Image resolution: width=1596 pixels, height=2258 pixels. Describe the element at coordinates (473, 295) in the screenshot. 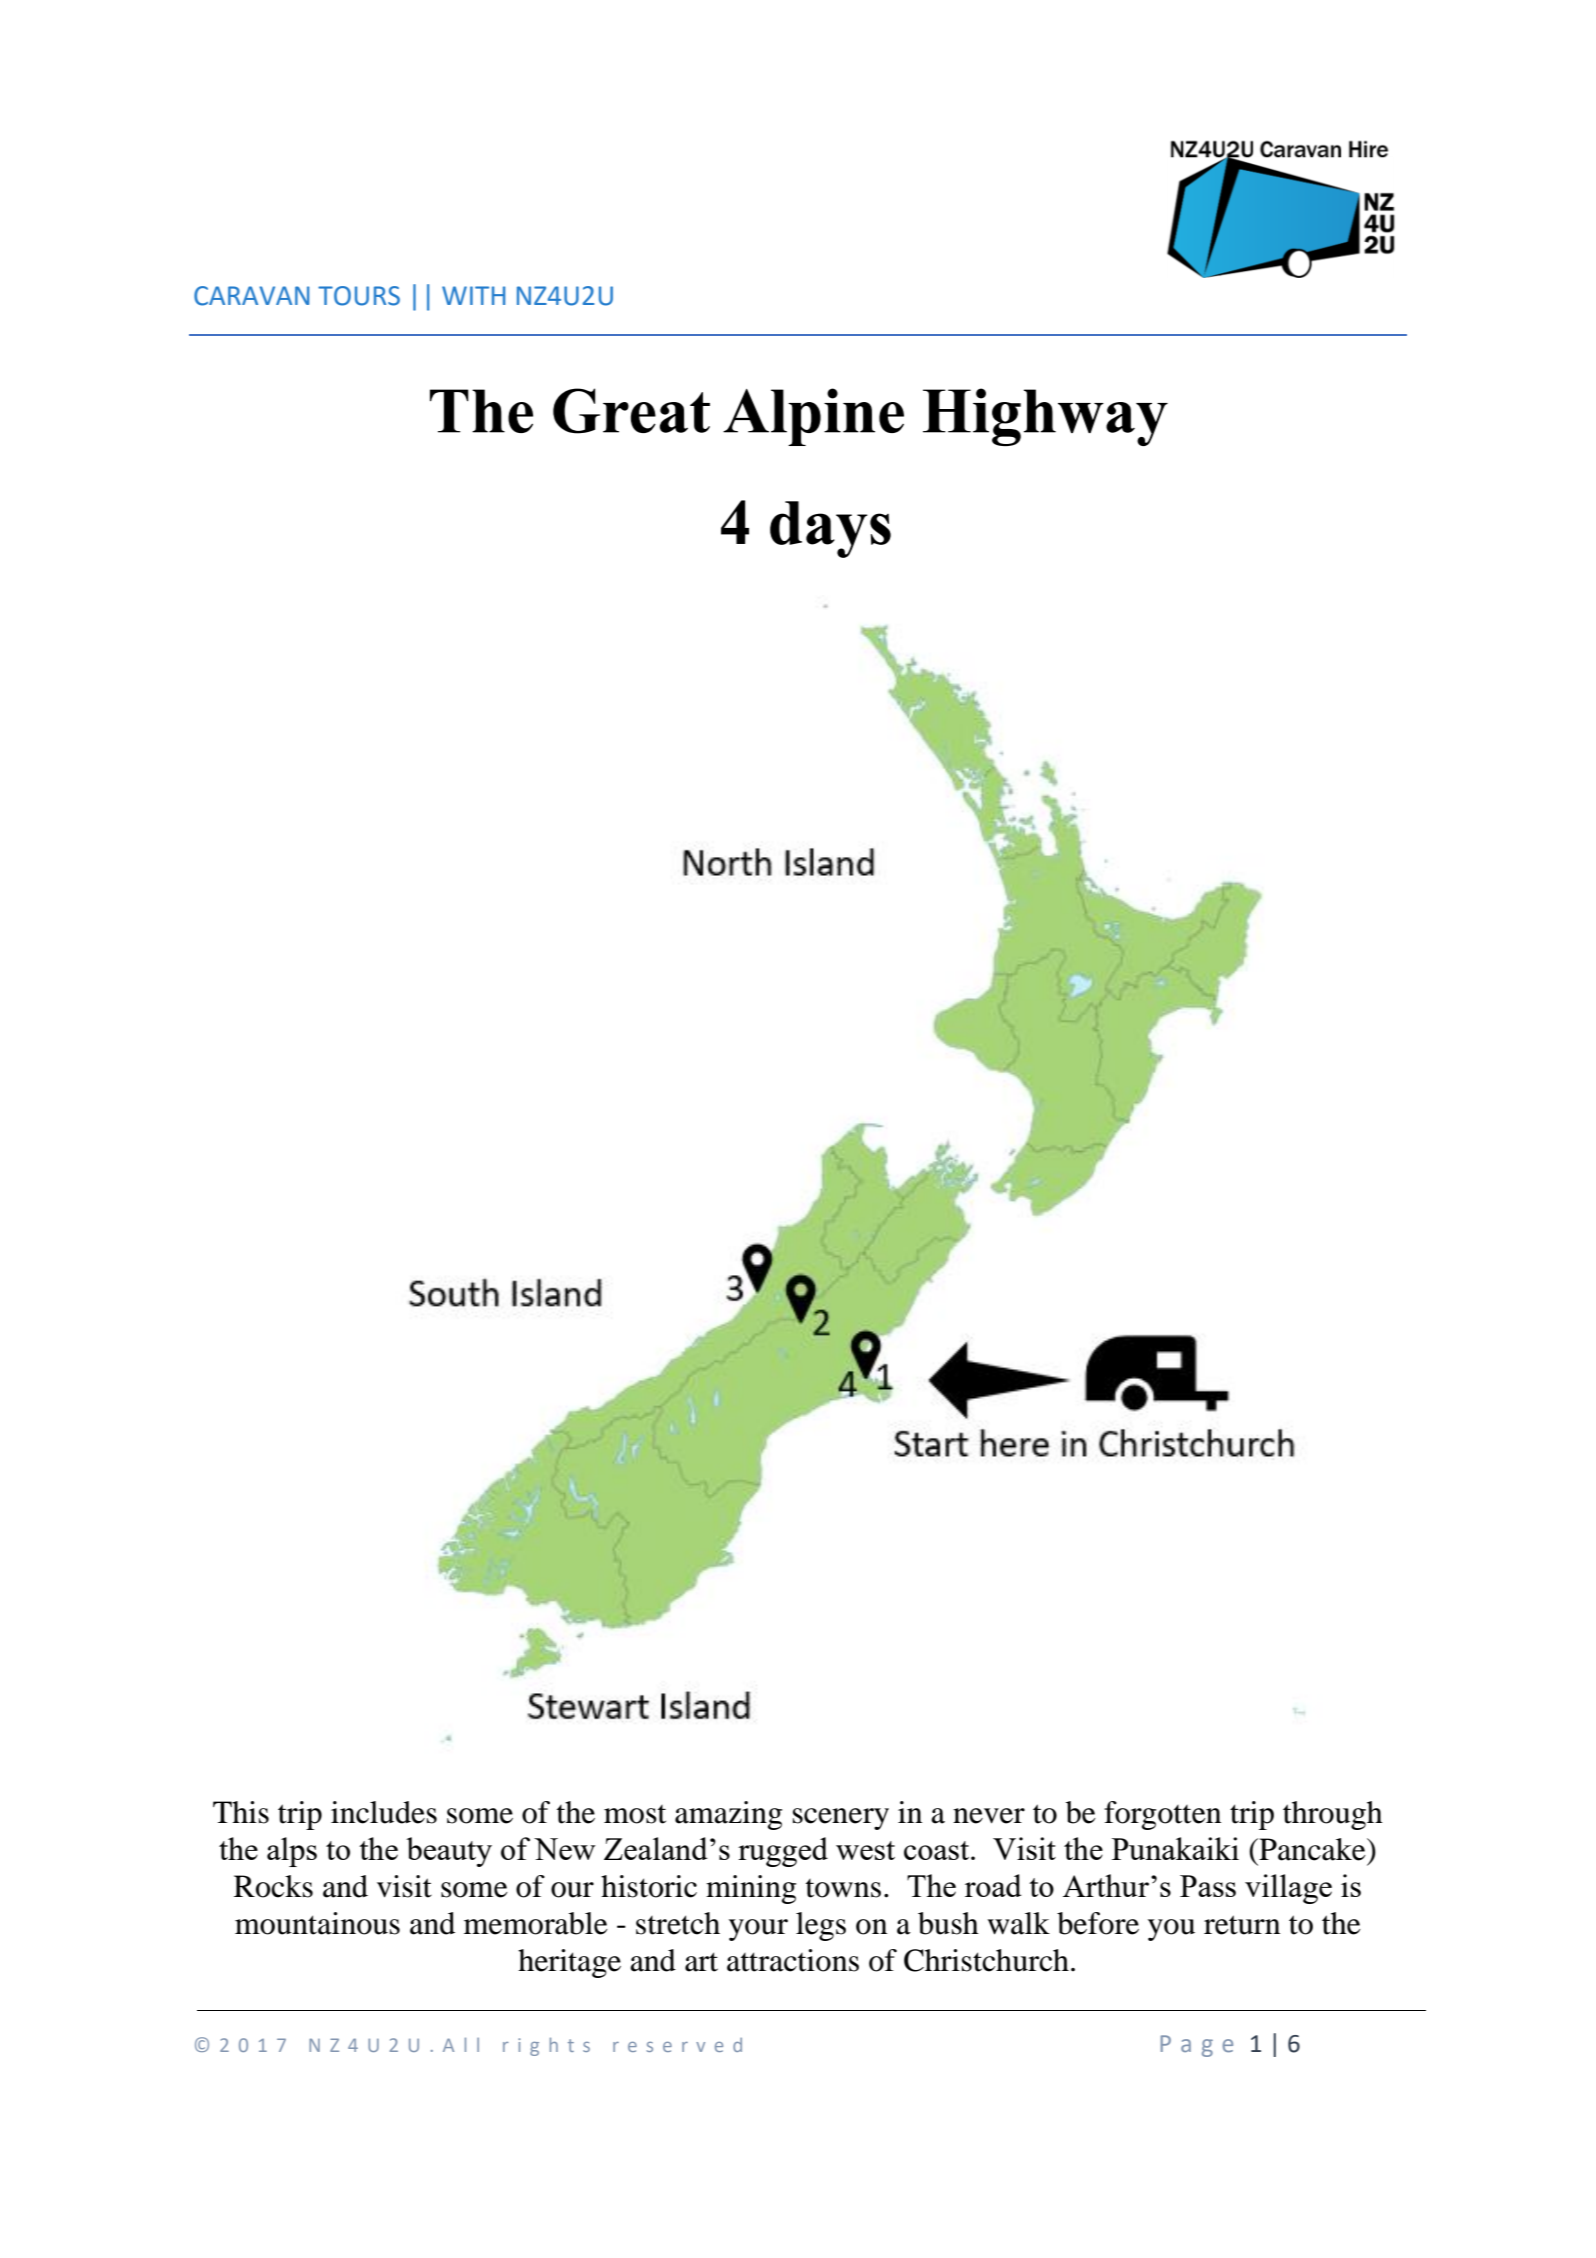

I see `WITH` at that location.
